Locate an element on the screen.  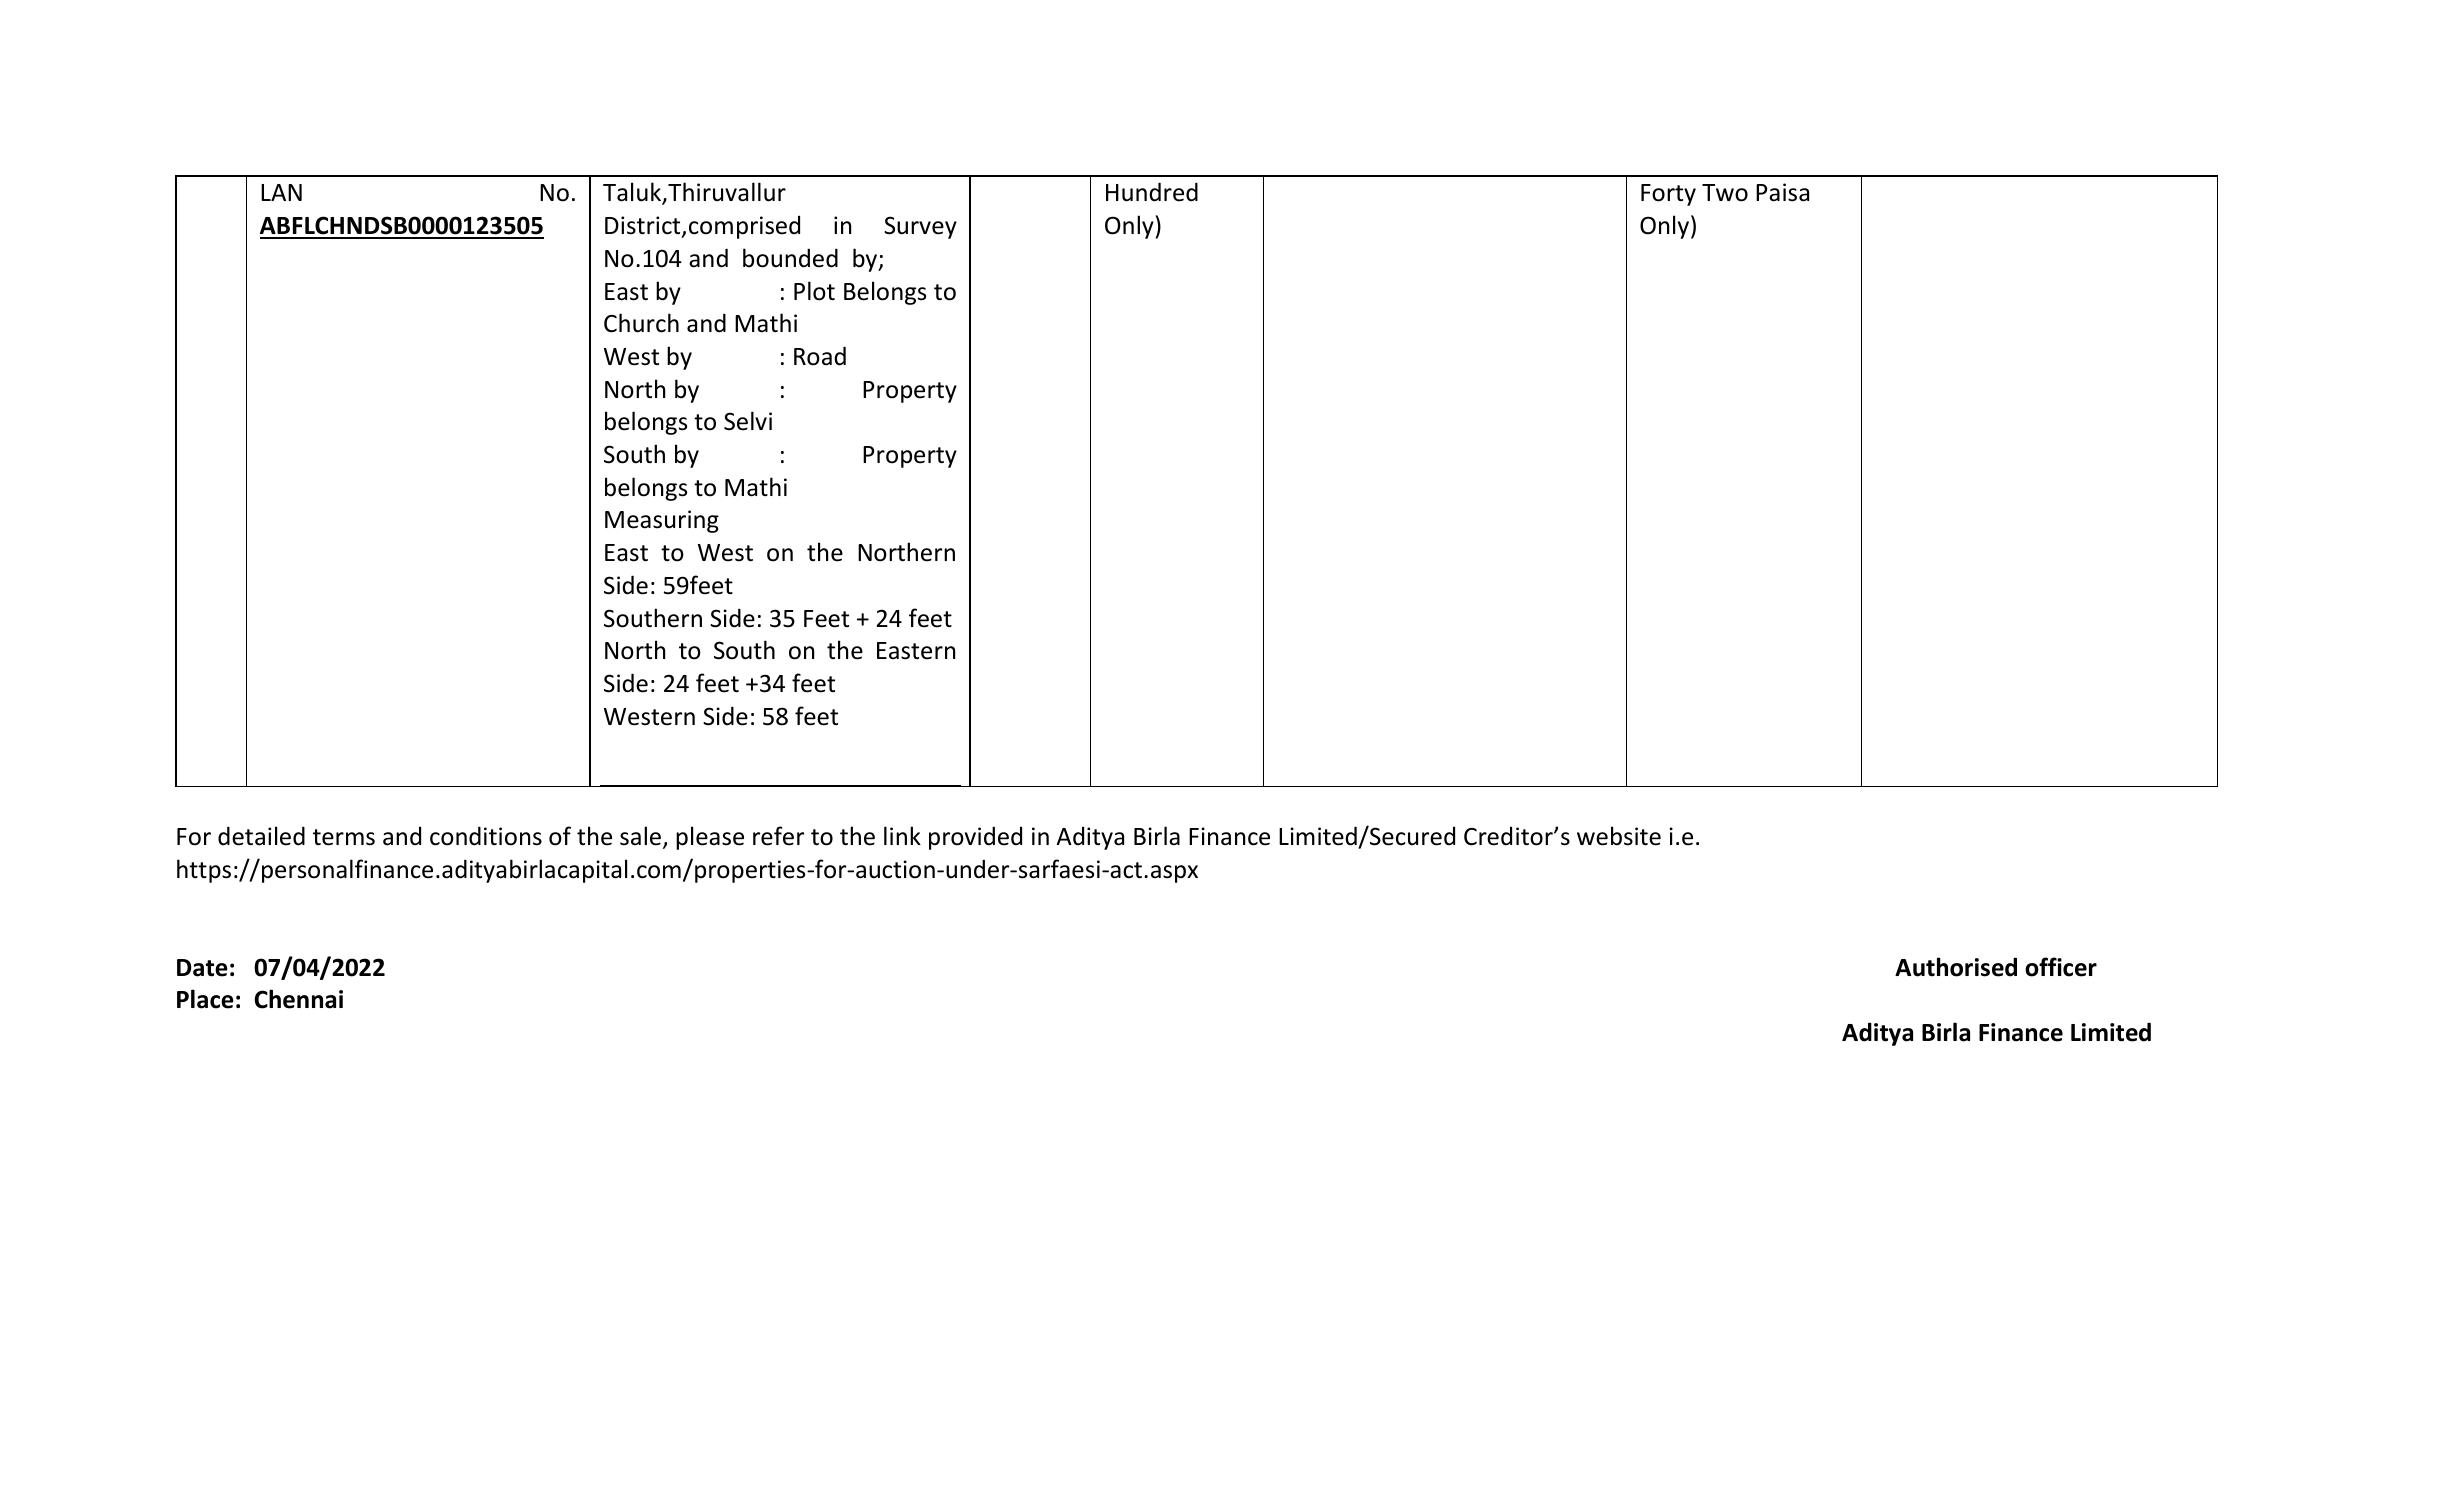
Chennai is located at coordinates (299, 999).
